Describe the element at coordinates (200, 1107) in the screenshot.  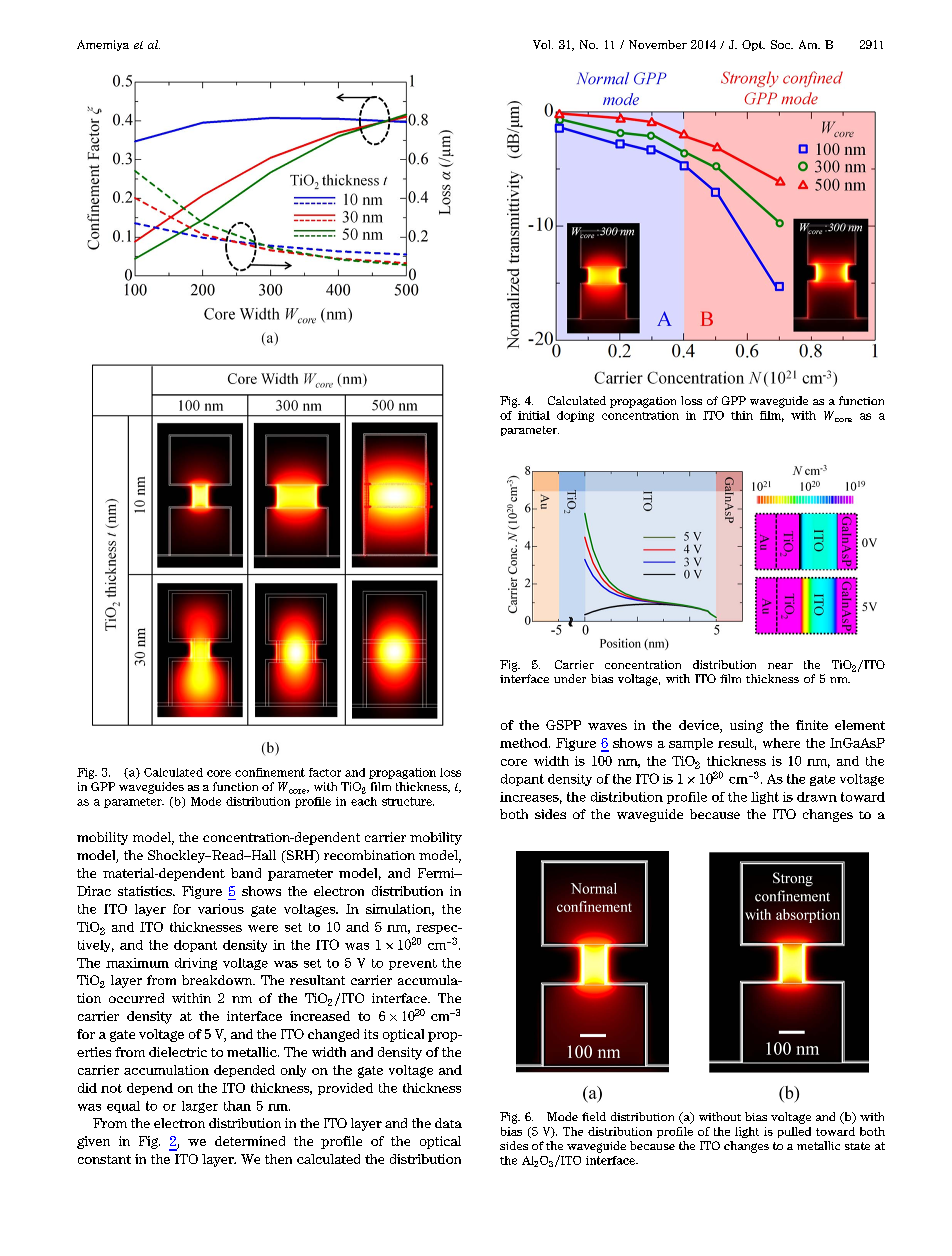
I see `larger` at that location.
